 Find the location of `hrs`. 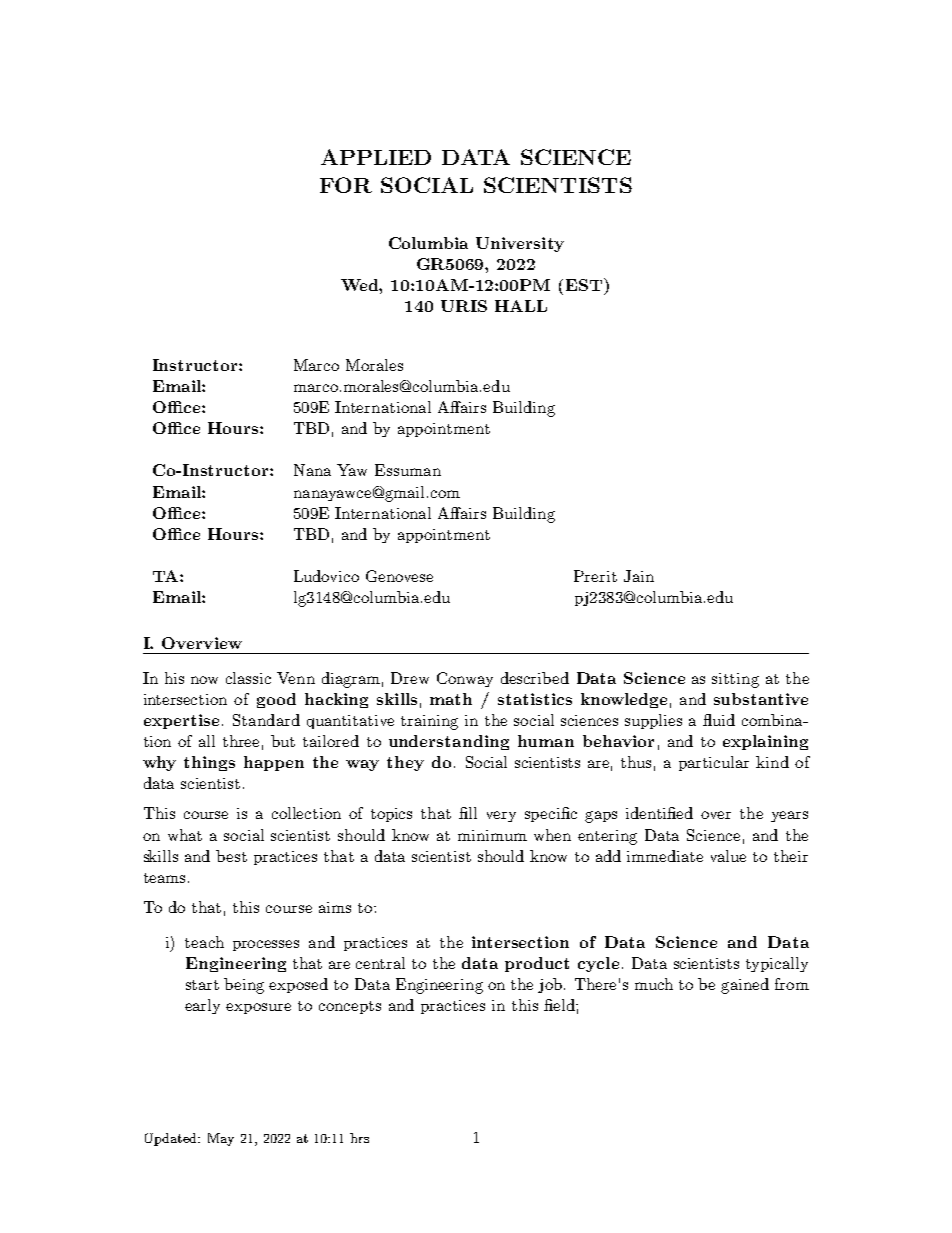

hrs is located at coordinates (359, 1138).
